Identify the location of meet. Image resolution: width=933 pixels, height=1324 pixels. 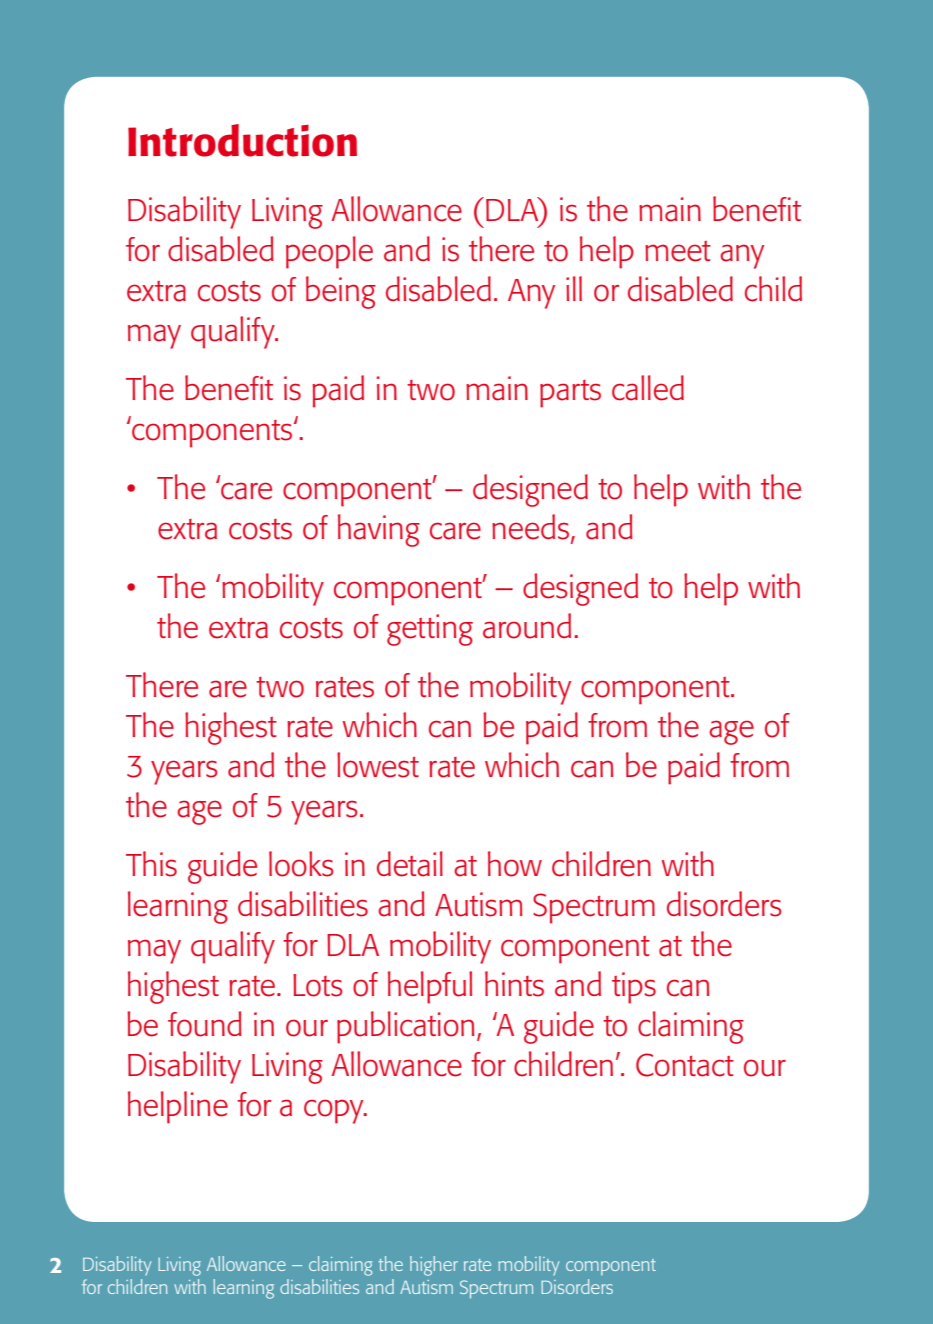
(678, 251).
